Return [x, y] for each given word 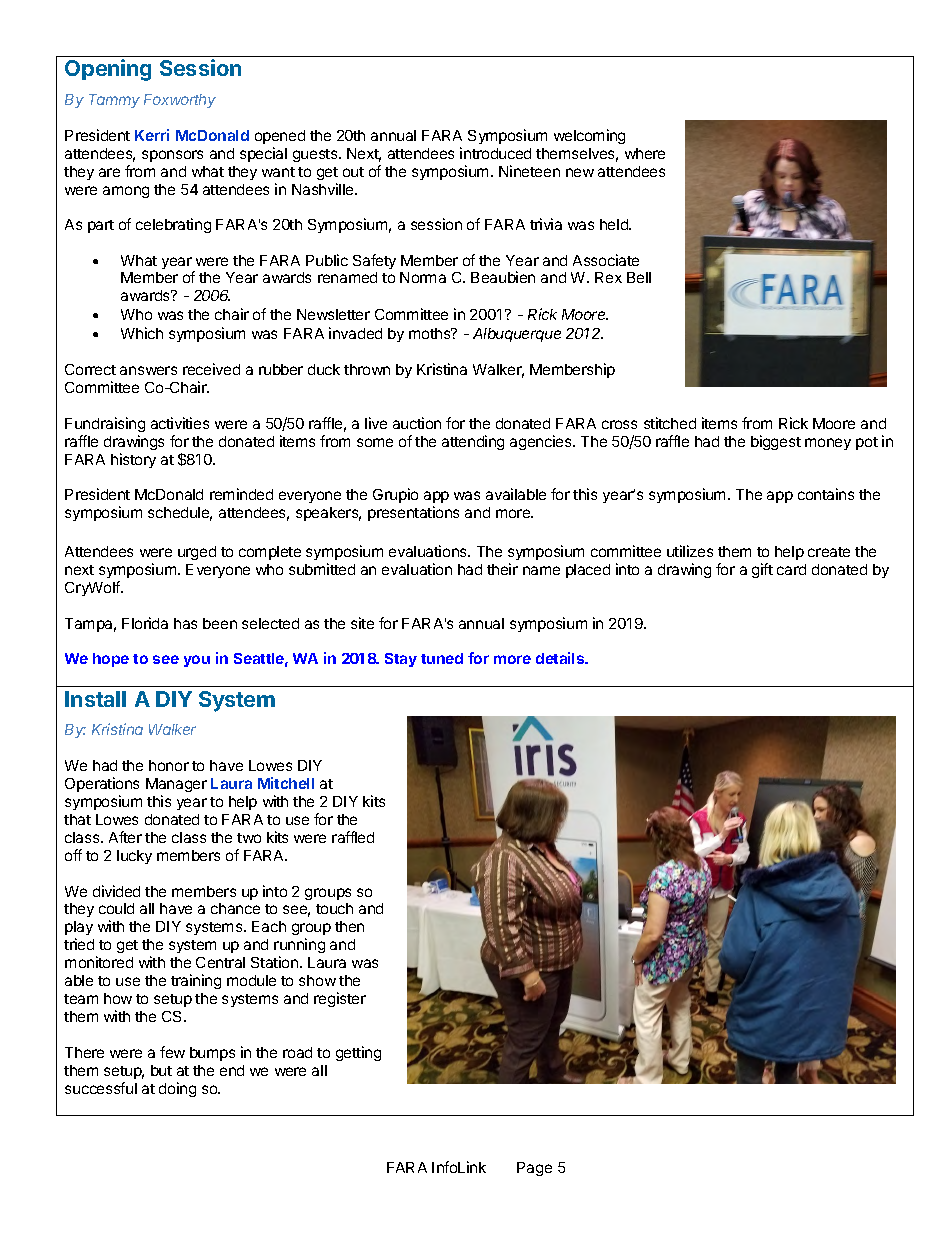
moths [431, 333]
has [185, 623]
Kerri [152, 135]
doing [177, 1089]
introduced [495, 153]
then [349, 926]
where [645, 153]
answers [148, 370]
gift [762, 570]
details [561, 658]
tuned [442, 658]
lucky [134, 857]
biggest [776, 442]
